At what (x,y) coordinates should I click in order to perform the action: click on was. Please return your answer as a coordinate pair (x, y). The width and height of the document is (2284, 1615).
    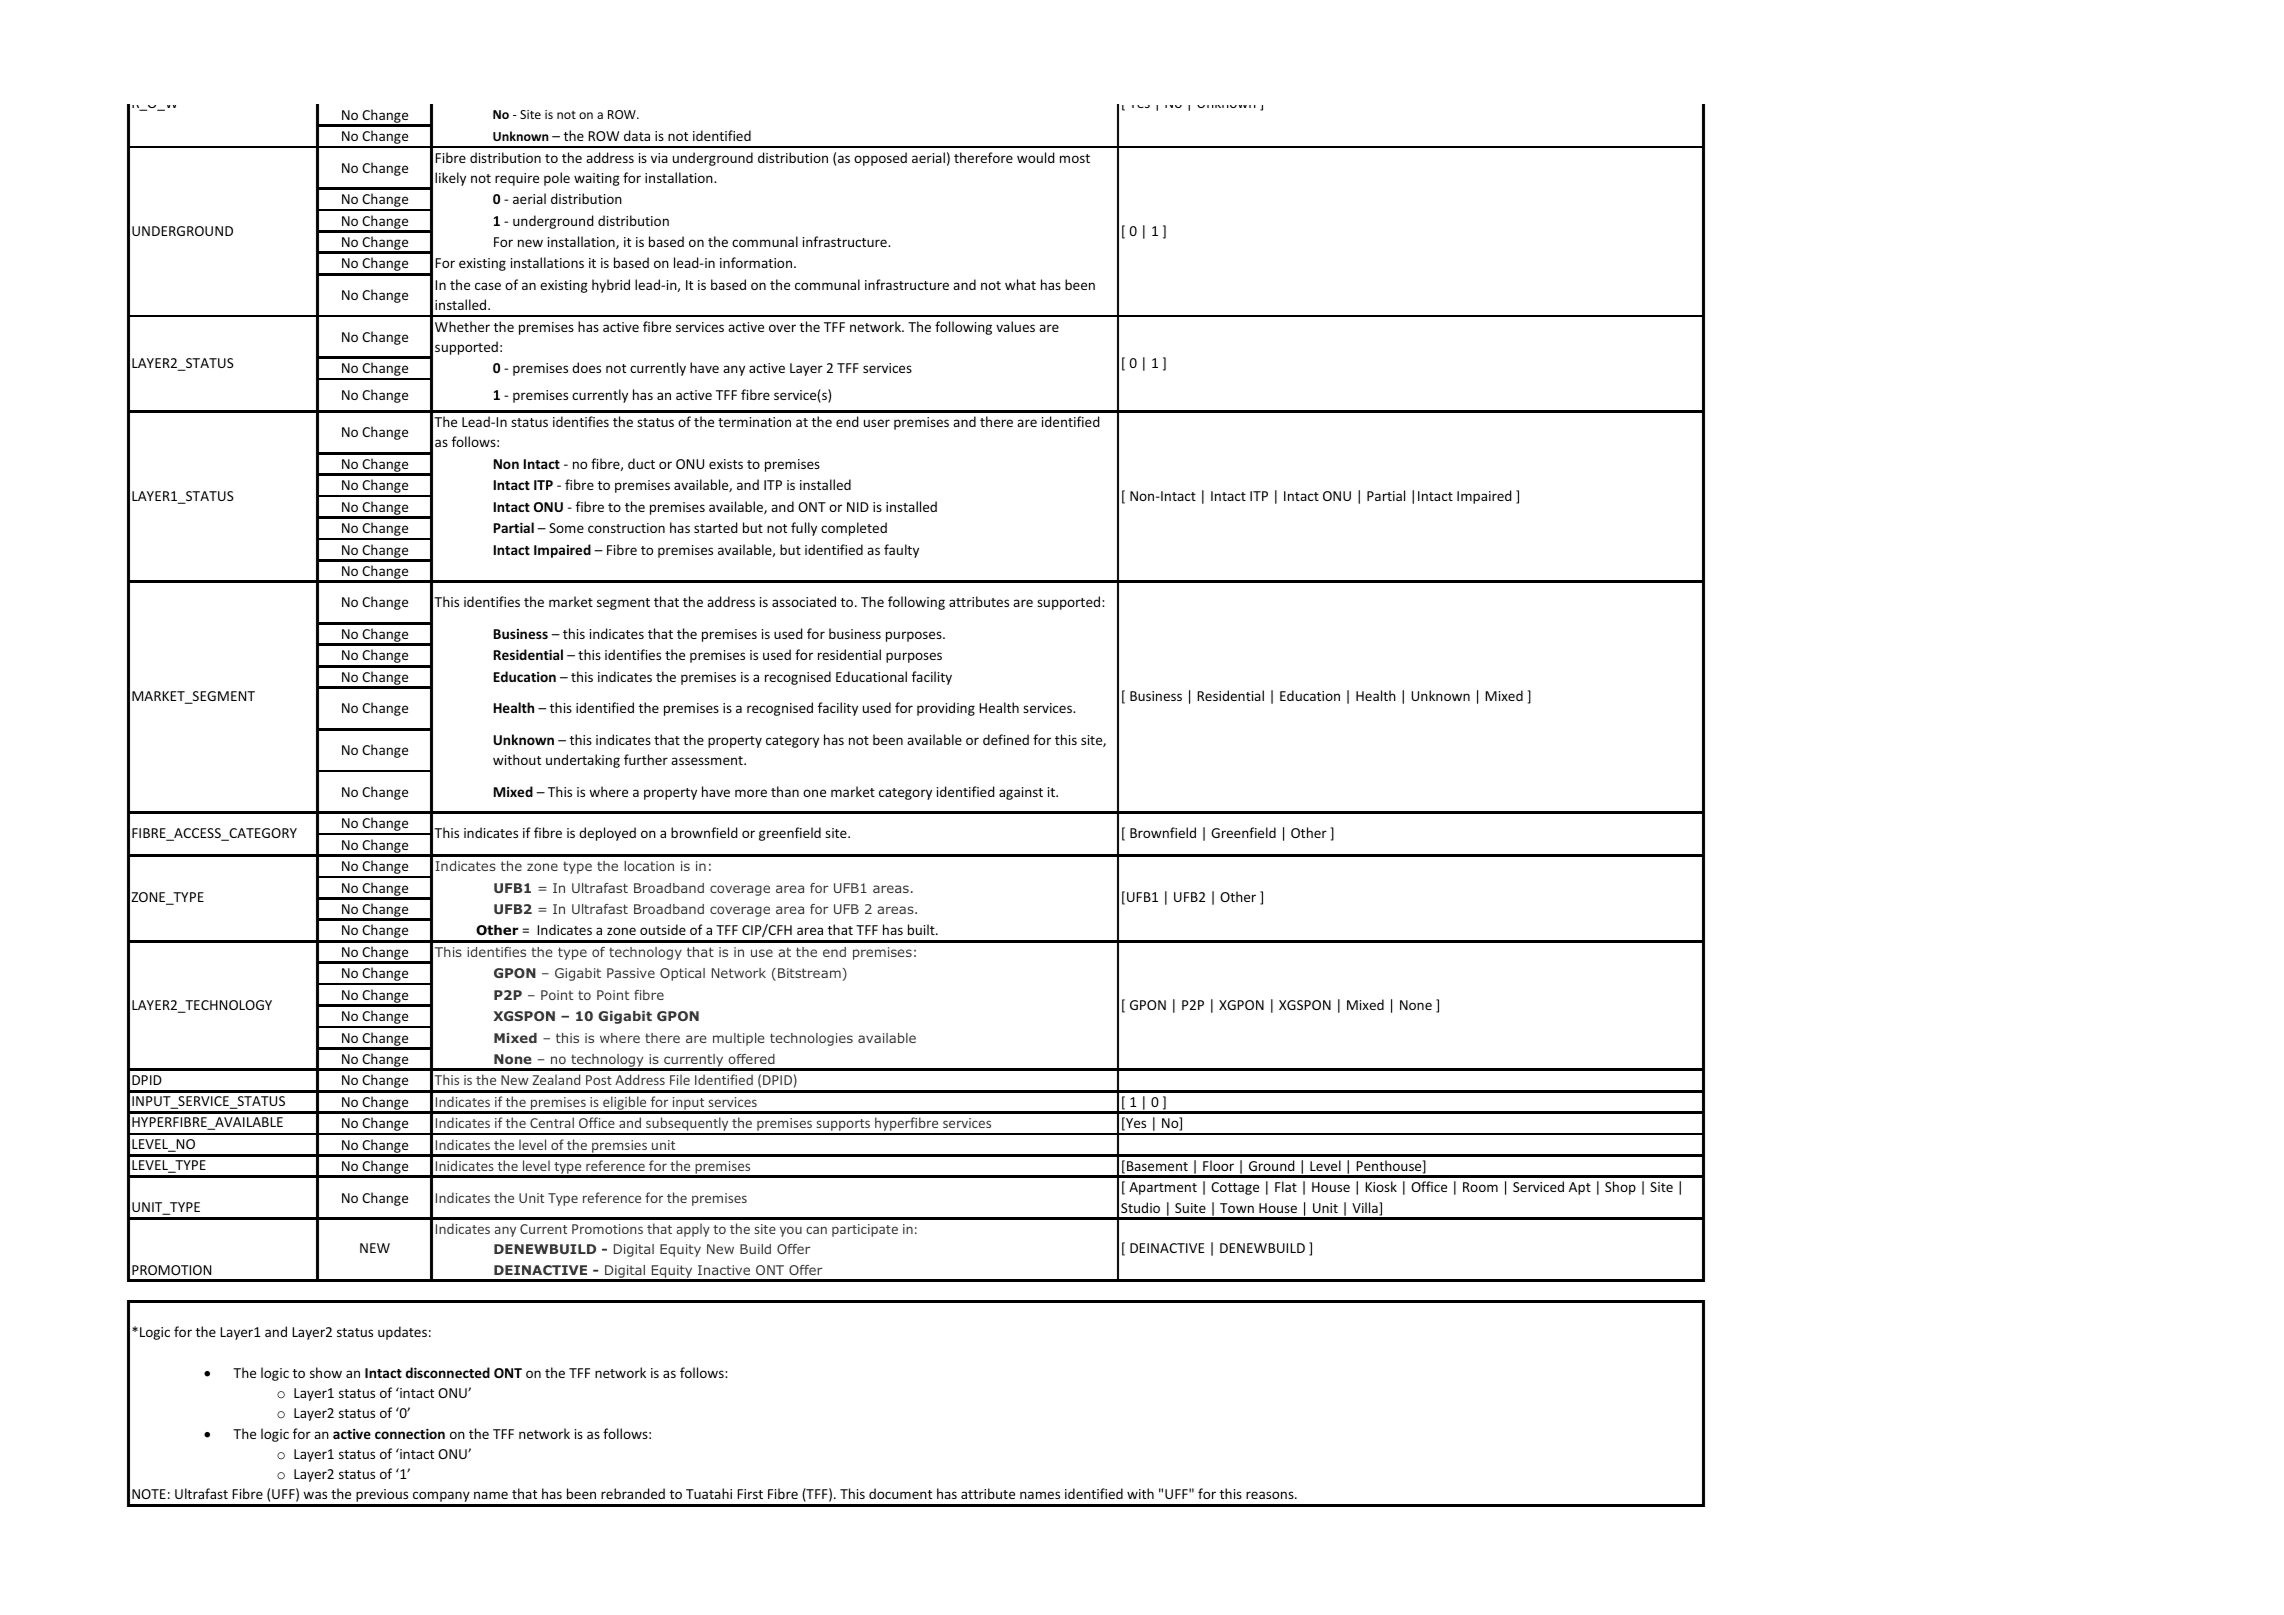
    Looking at the image, I should click on (315, 1495).
